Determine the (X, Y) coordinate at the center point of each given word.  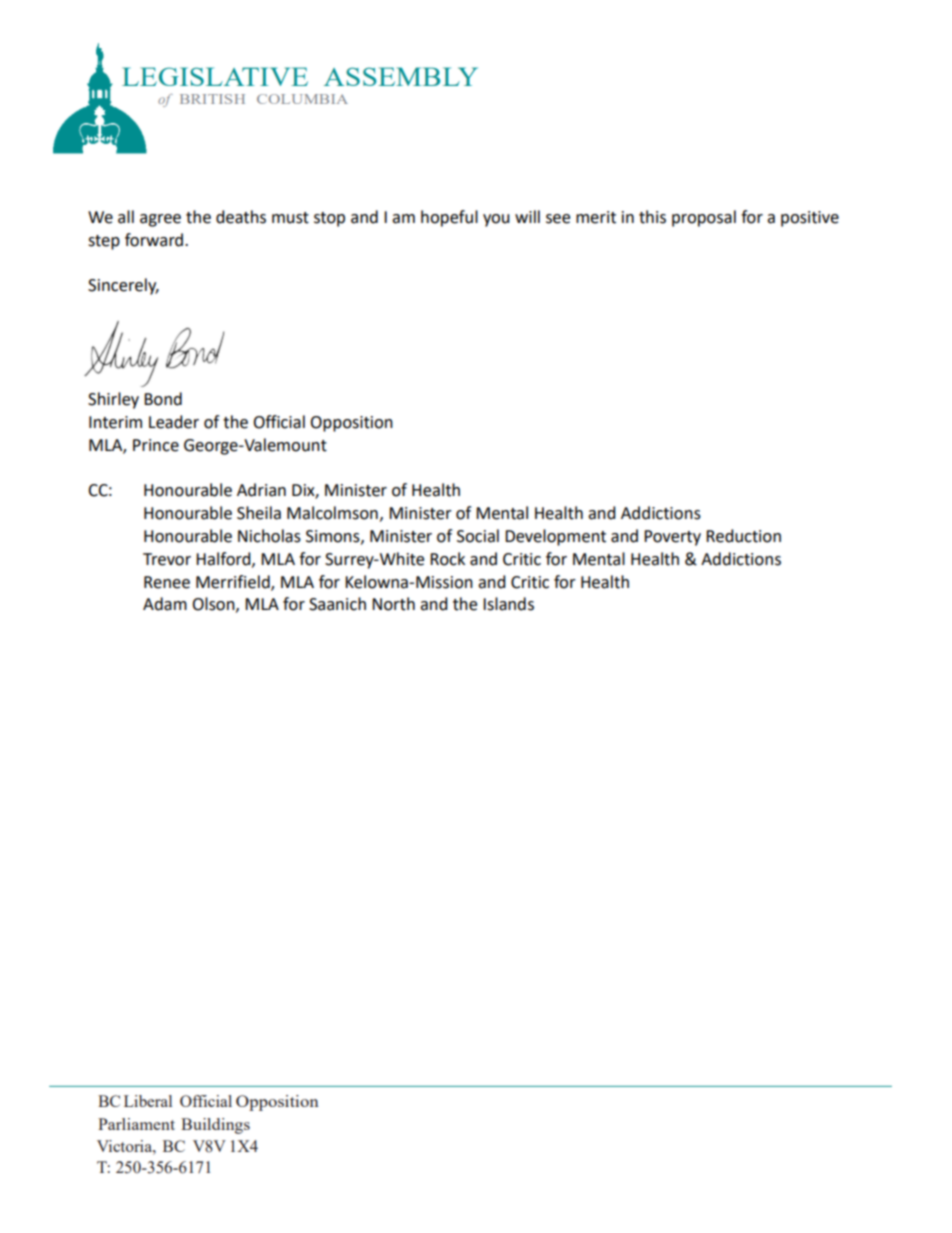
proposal (704, 218)
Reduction (743, 536)
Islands (508, 604)
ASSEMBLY (401, 76)
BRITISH (212, 99)
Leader (174, 422)
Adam (165, 604)
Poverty (672, 538)
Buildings (215, 1126)
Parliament (136, 1124)
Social (478, 536)
